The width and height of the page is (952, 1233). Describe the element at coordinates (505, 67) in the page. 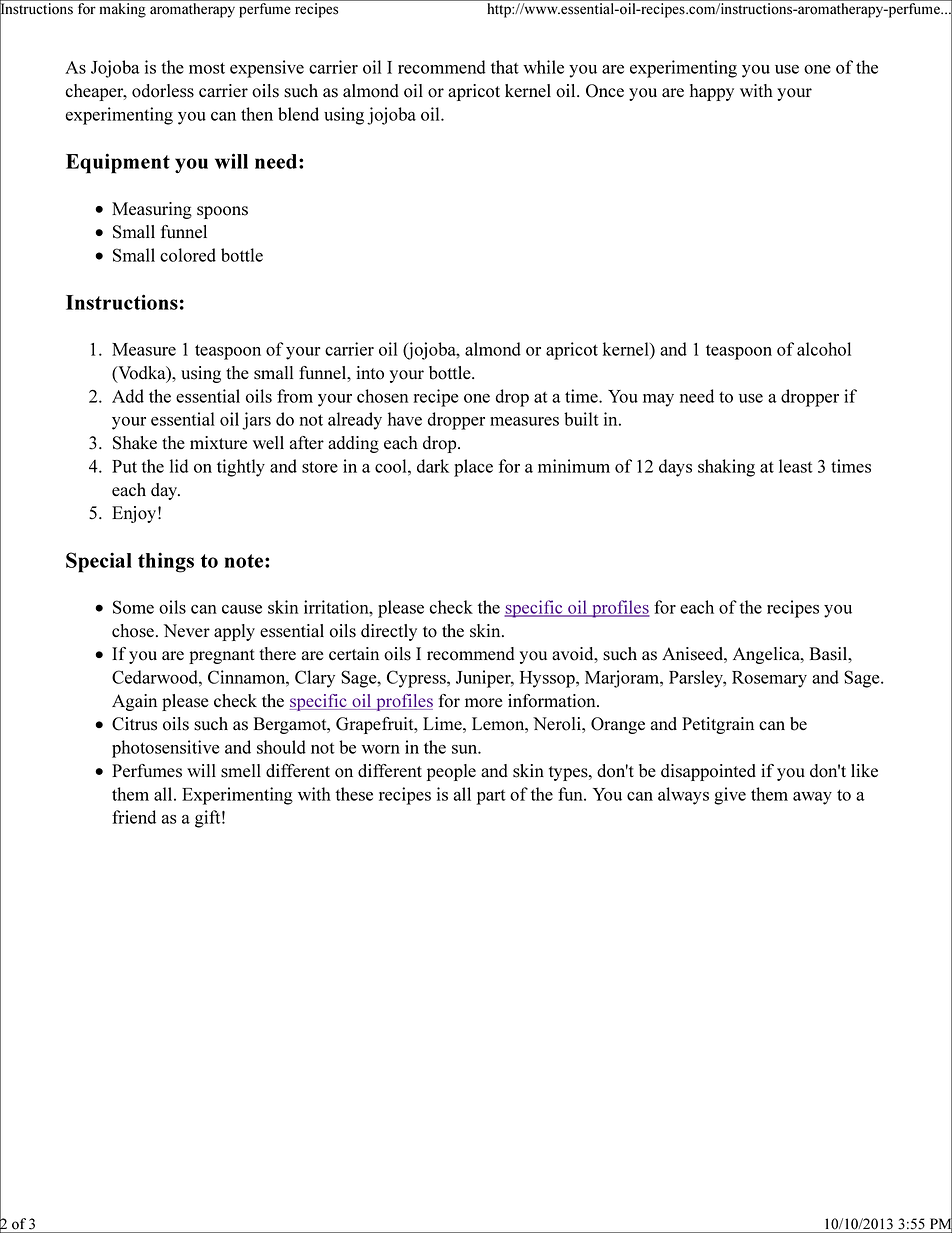

I see `that` at that location.
